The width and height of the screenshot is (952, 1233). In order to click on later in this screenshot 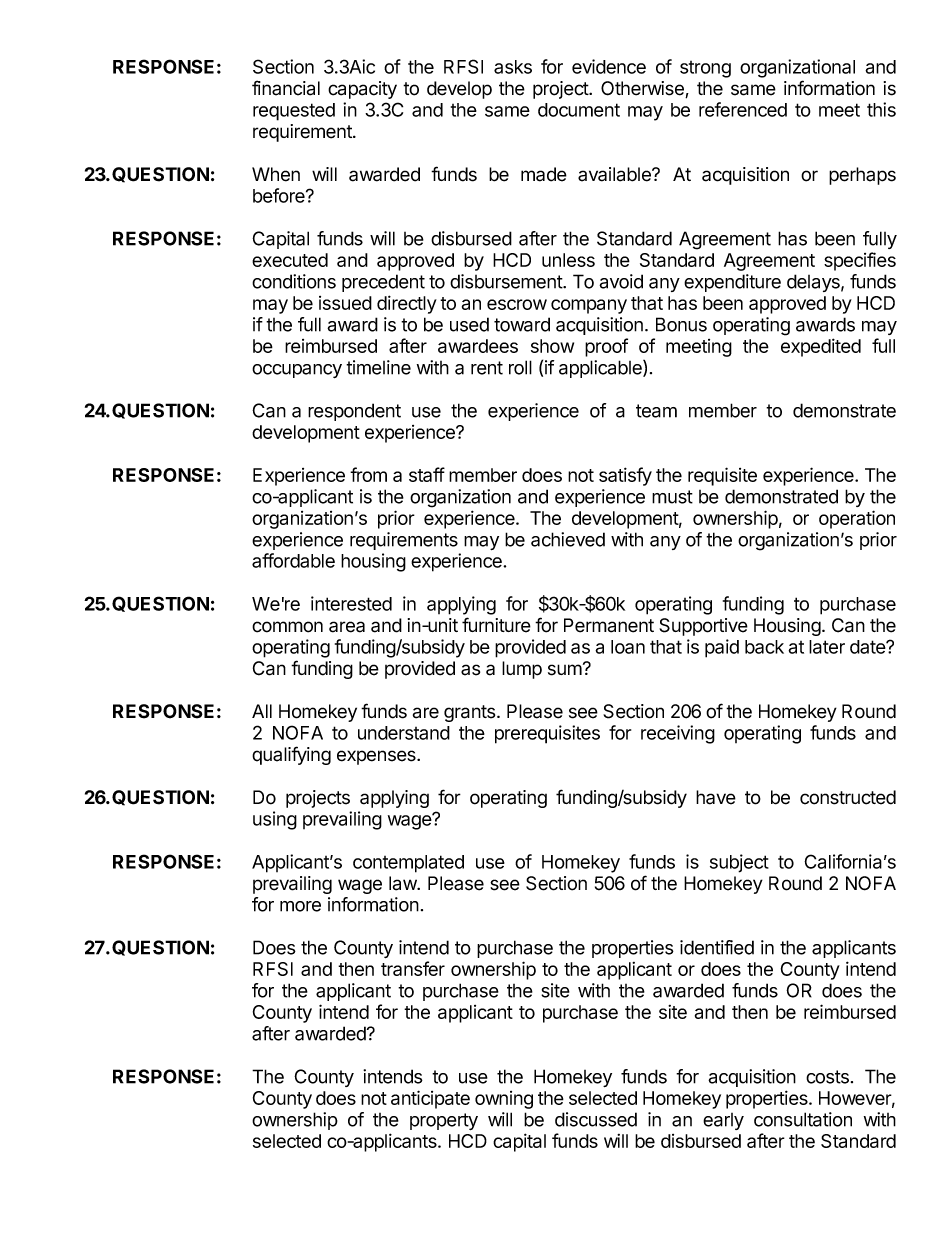, I will do `click(827, 647)`.
